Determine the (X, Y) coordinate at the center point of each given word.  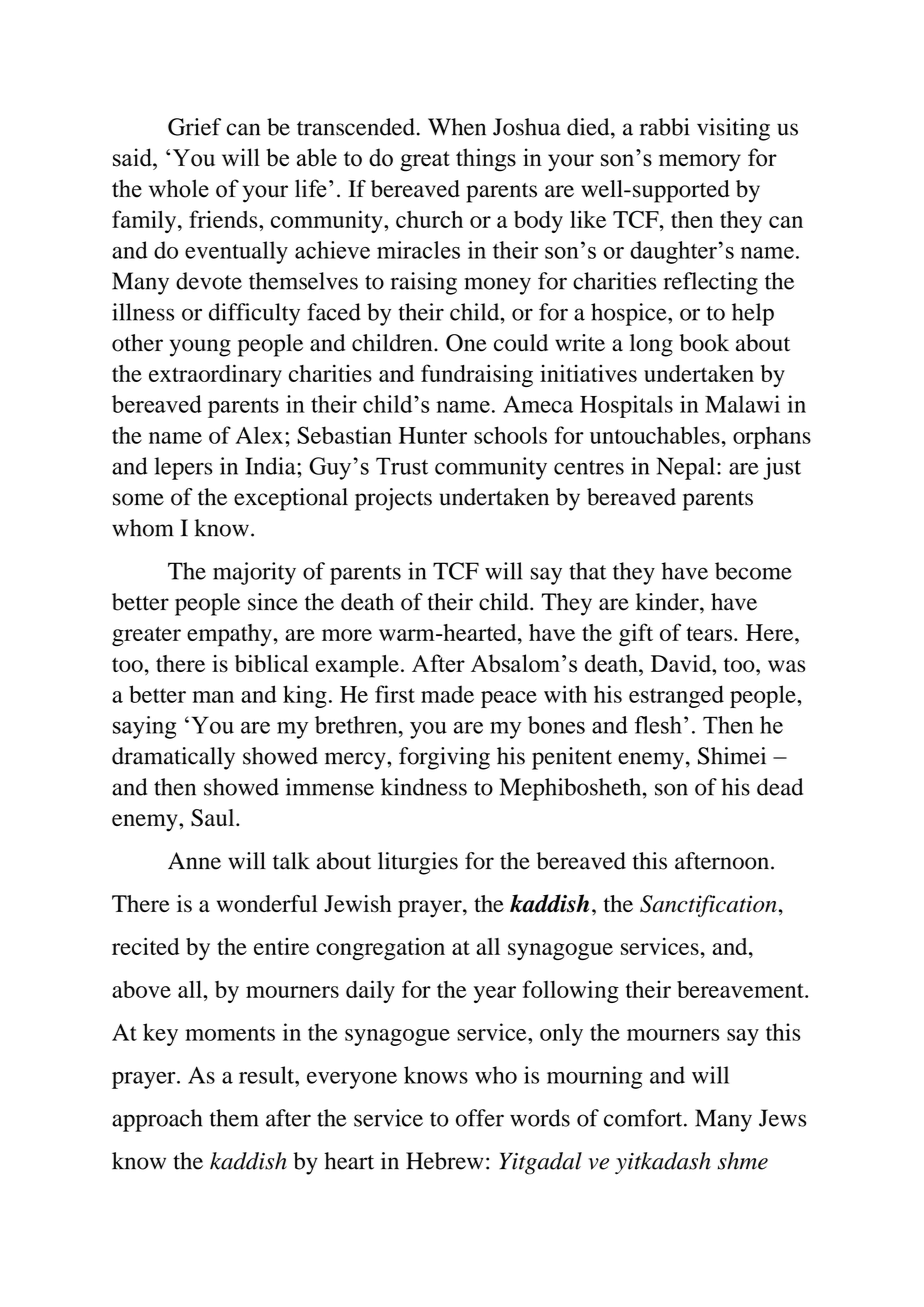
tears (709, 634)
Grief (194, 127)
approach (157, 1120)
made (447, 694)
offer (480, 1118)
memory (700, 163)
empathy (230, 635)
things (486, 160)
